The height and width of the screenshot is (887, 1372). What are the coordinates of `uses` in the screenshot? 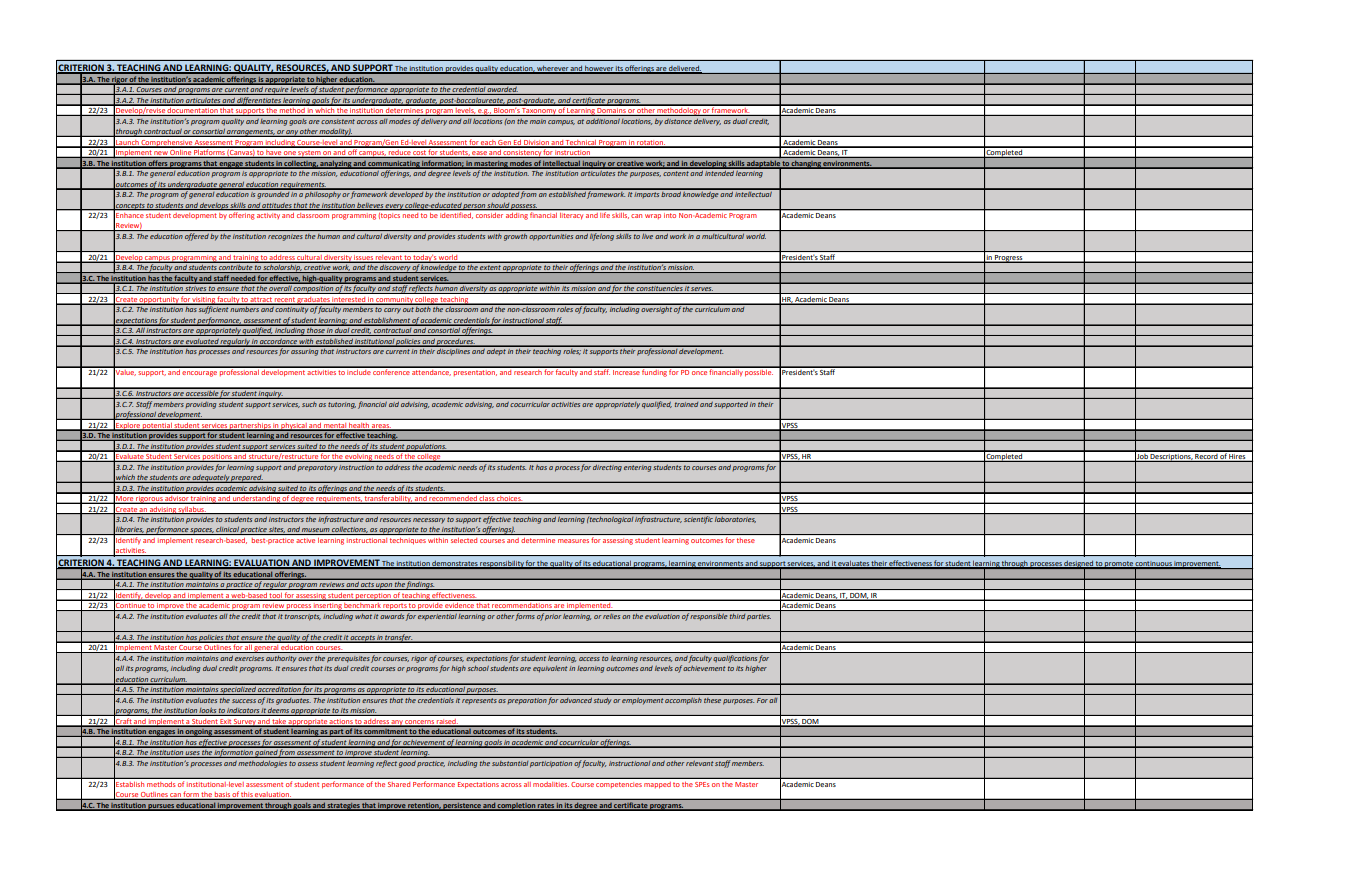 It's located at (192, 754).
